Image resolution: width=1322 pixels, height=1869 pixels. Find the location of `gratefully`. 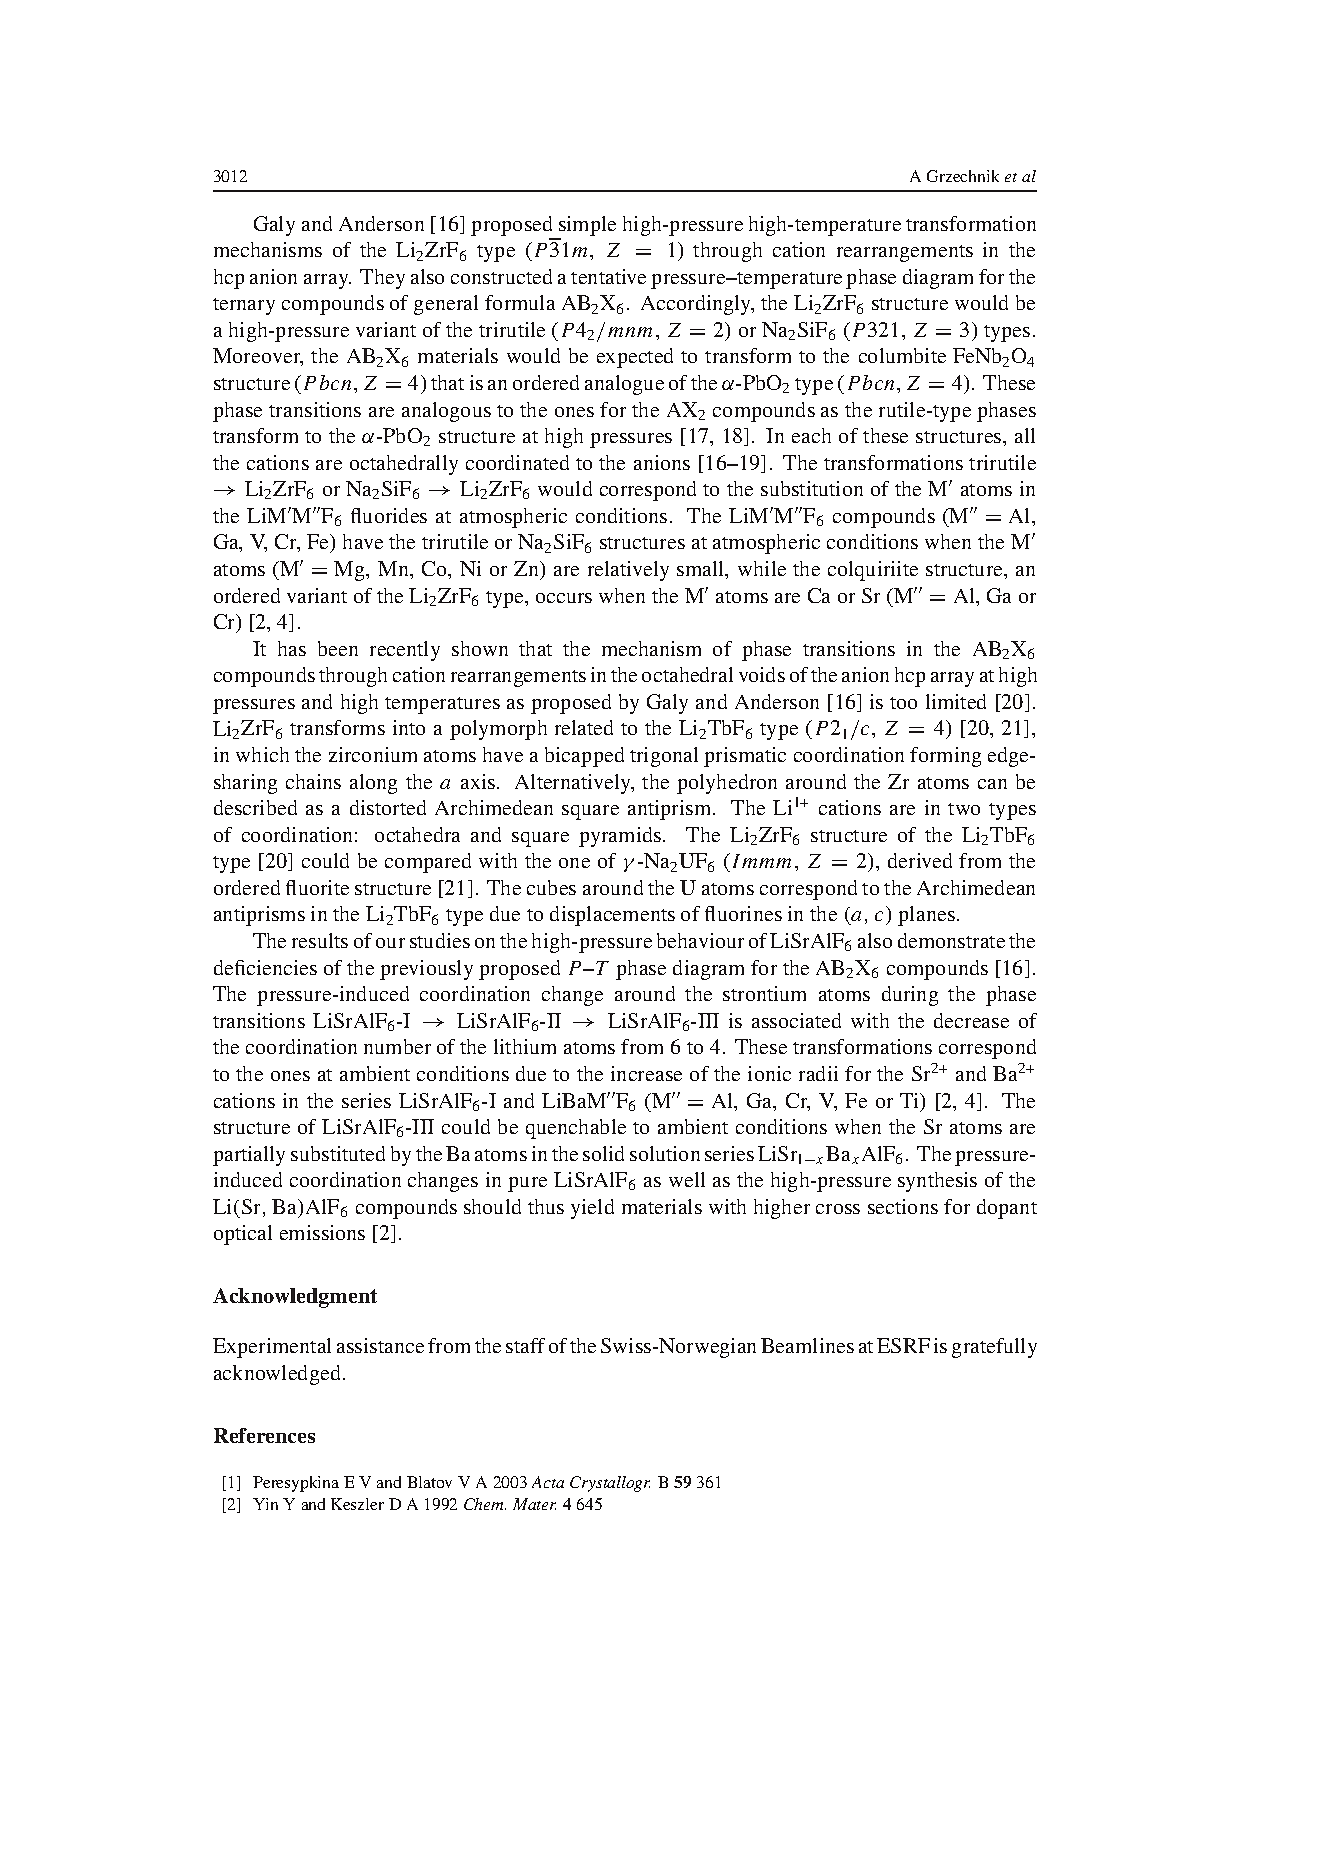

gratefully is located at coordinates (994, 1348).
